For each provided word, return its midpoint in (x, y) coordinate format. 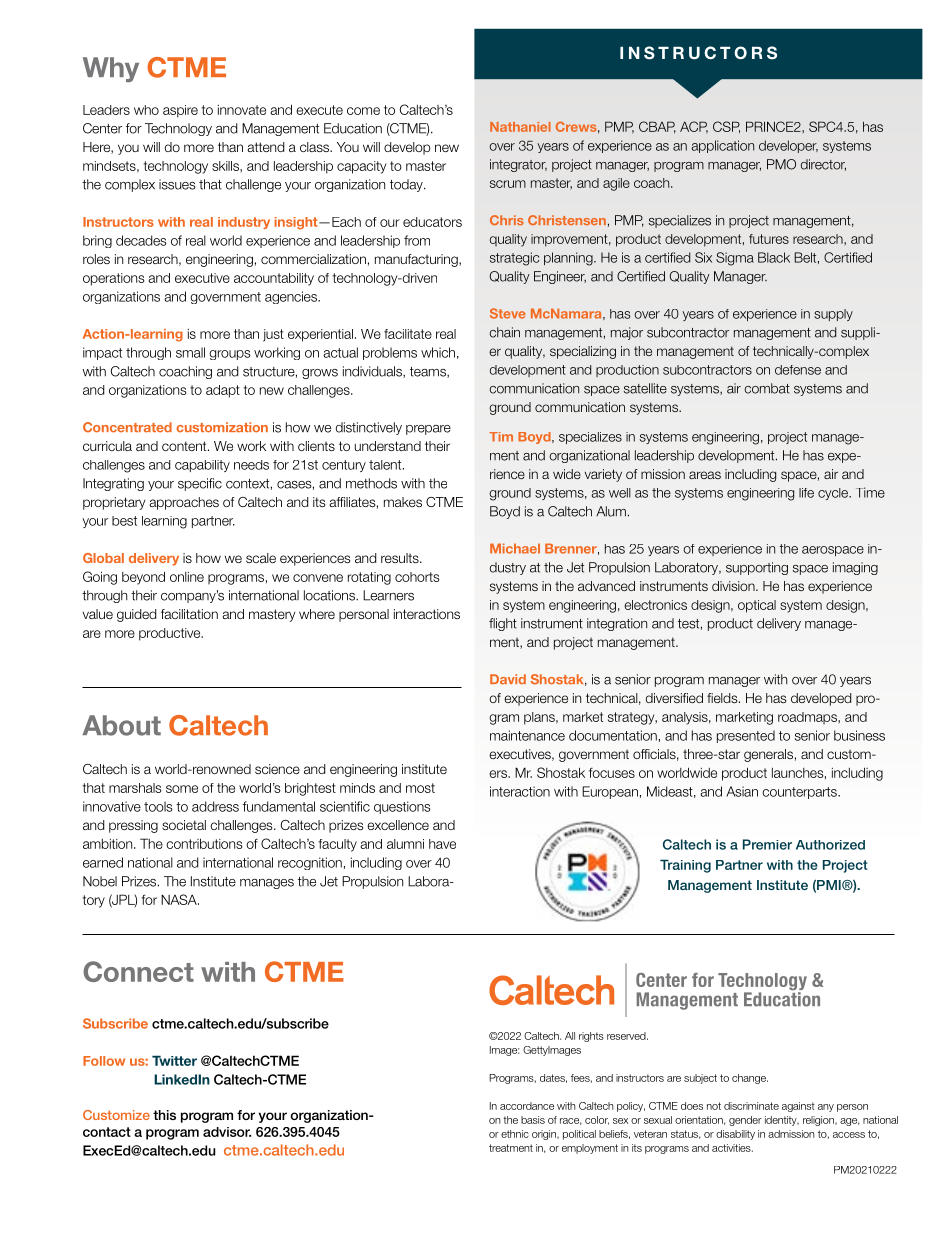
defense (798, 370)
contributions (204, 843)
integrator (518, 165)
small (190, 352)
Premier (767, 844)
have (442, 844)
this (164, 1115)
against (798, 1107)
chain (504, 332)
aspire (180, 111)
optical (757, 606)
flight (503, 624)
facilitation (189, 614)
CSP (726, 127)
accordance (527, 1106)
